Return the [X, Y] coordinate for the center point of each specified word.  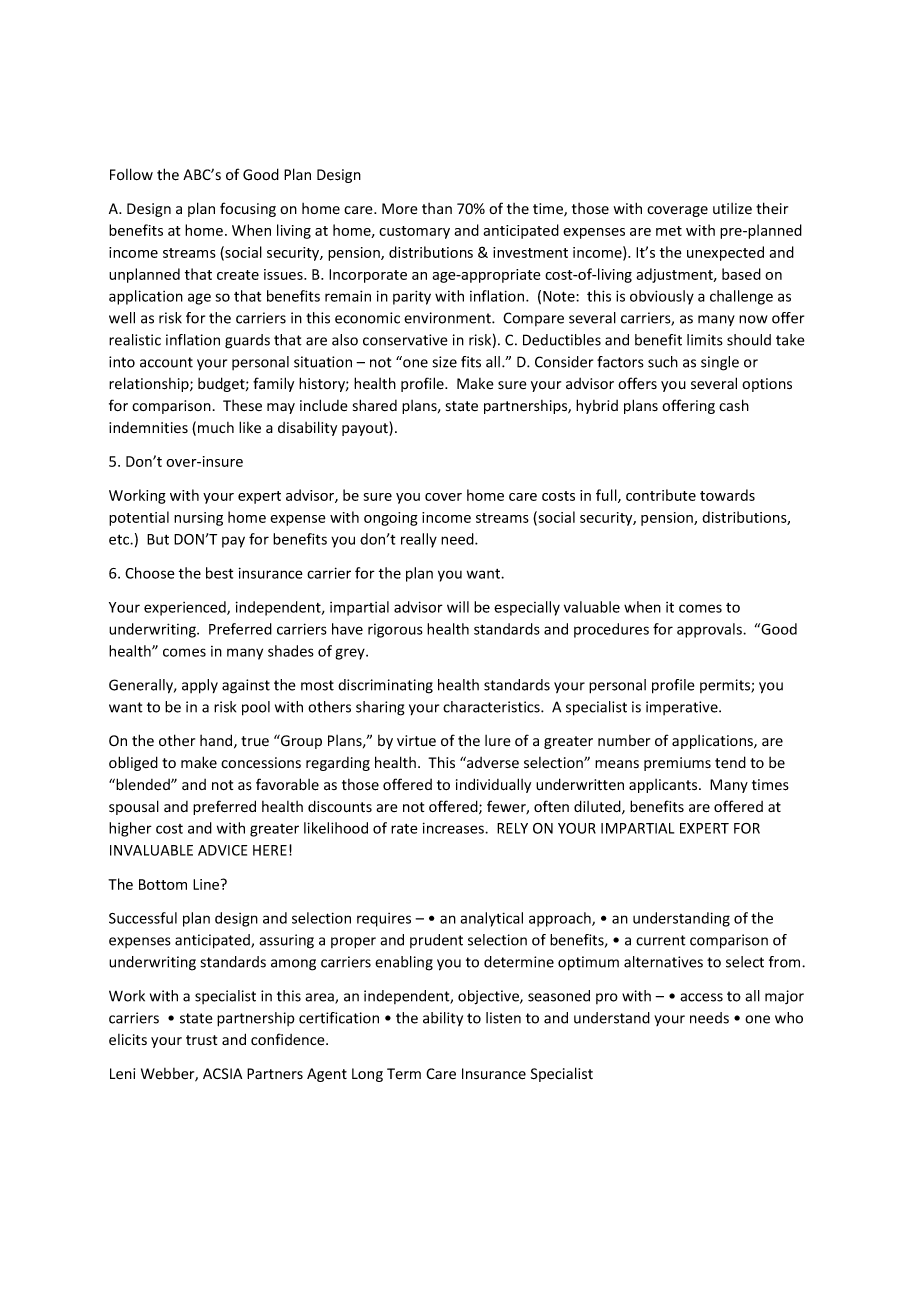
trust [201, 1040]
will [458, 607]
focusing [248, 209]
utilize [732, 209]
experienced [186, 608]
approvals [710, 630]
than [437, 209]
